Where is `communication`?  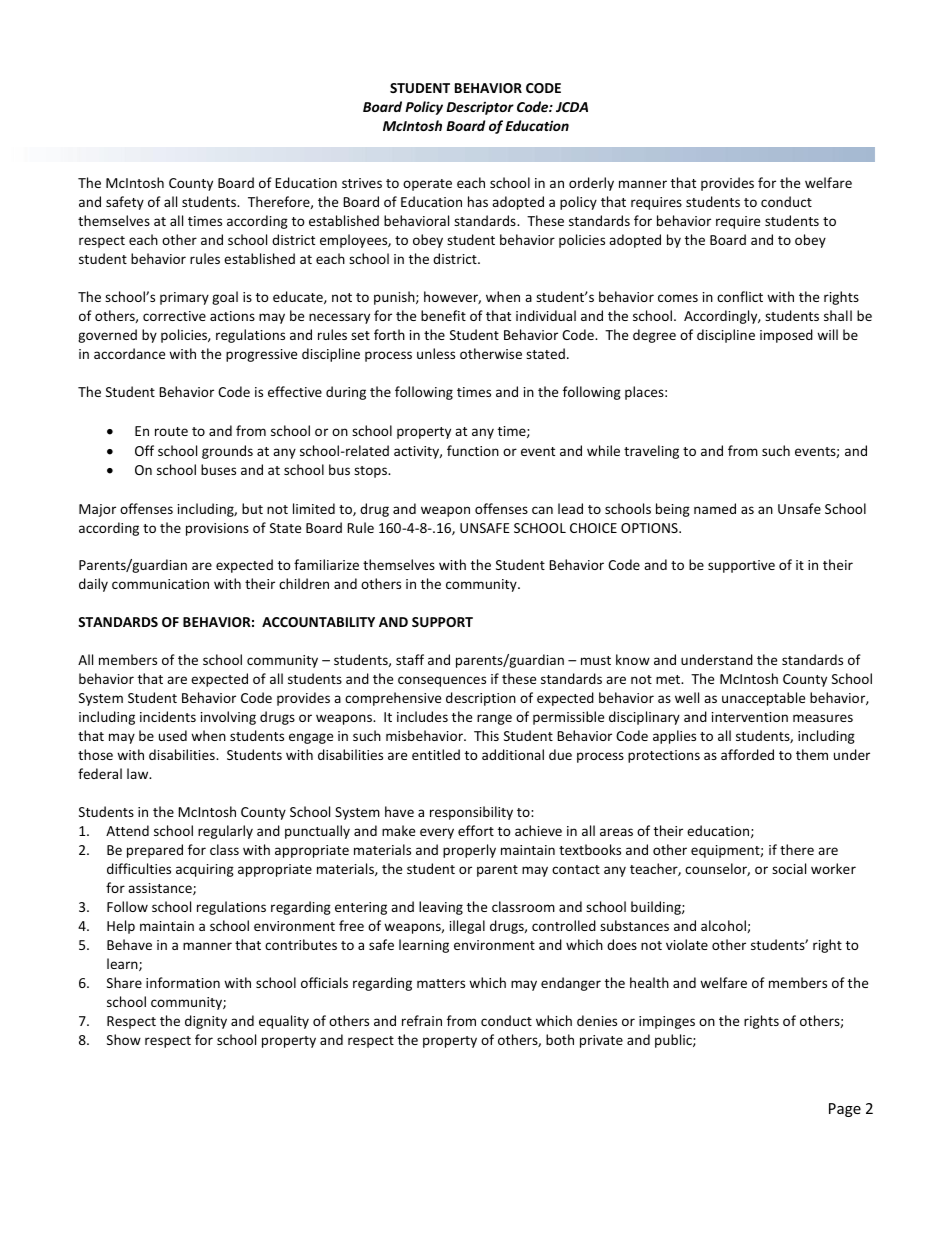
communication is located at coordinates (160, 584).
